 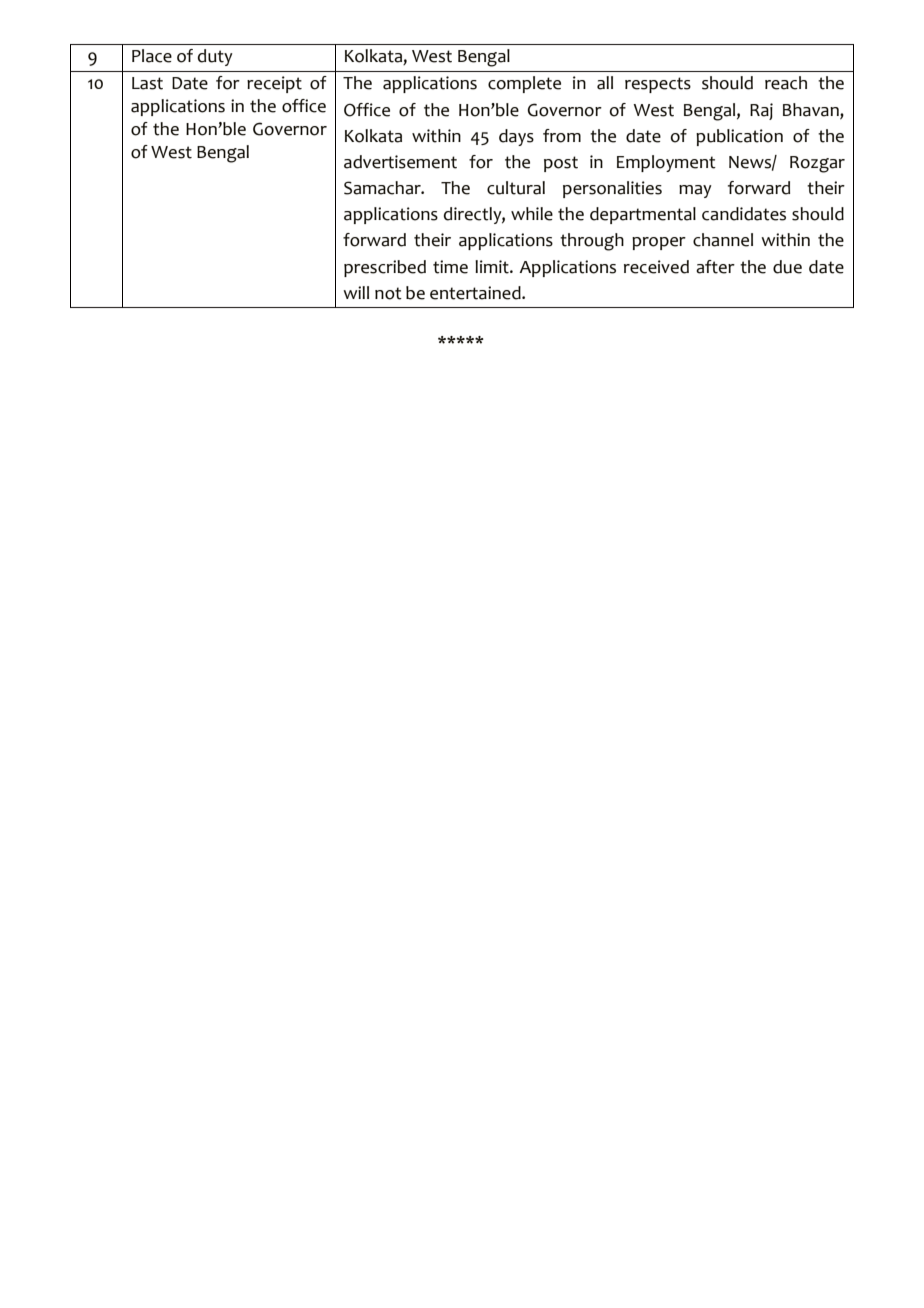 What do you see at coordinates (516, 137) in the image?
I see `days` at bounding box center [516, 137].
